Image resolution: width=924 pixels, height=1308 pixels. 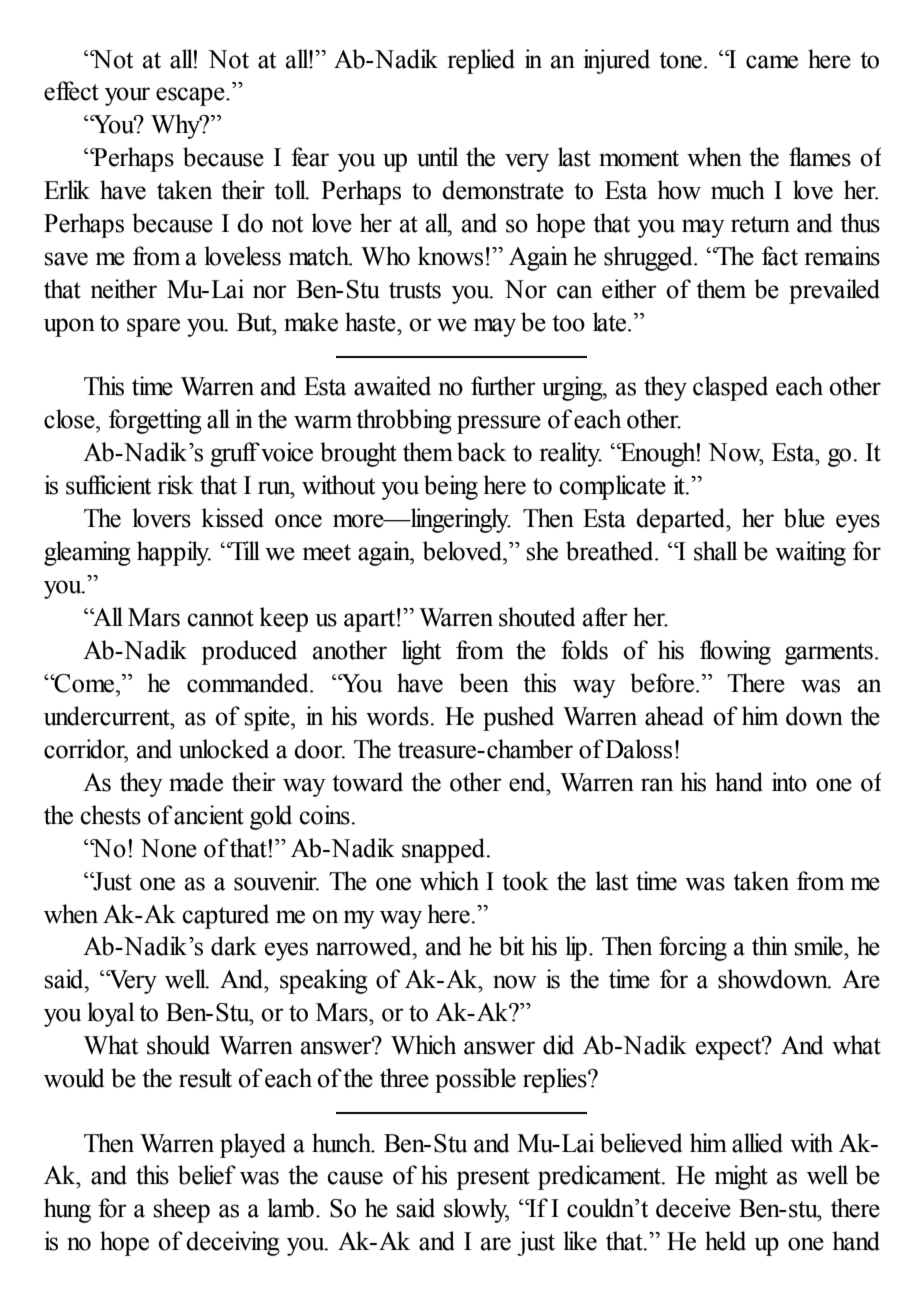 What do you see at coordinates (804, 518) in the screenshot?
I see `blue` at bounding box center [804, 518].
